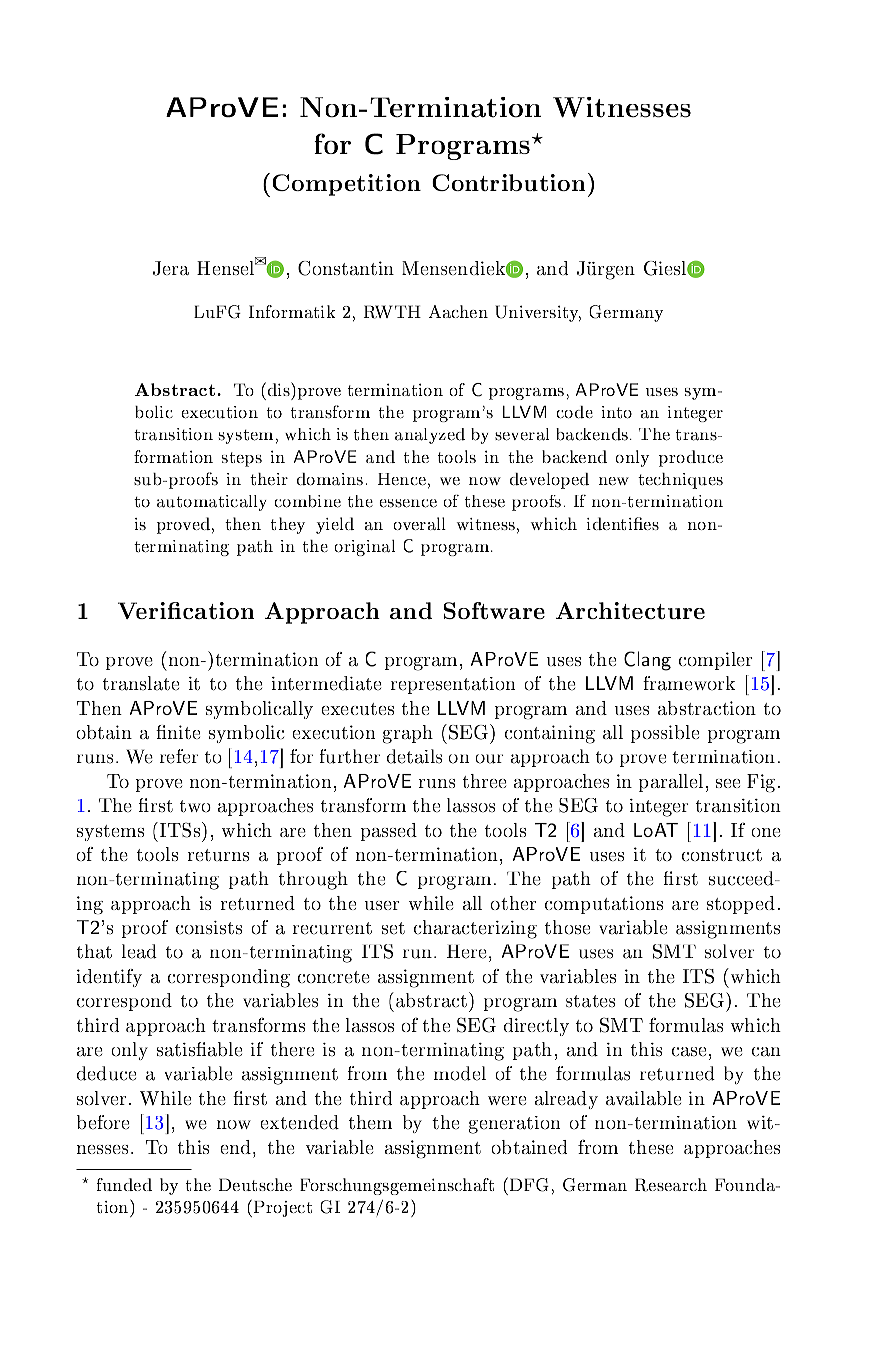 This image has width=896, height=1359. What do you see at coordinates (458, 311) in the image?
I see `Aachen` at bounding box center [458, 311].
